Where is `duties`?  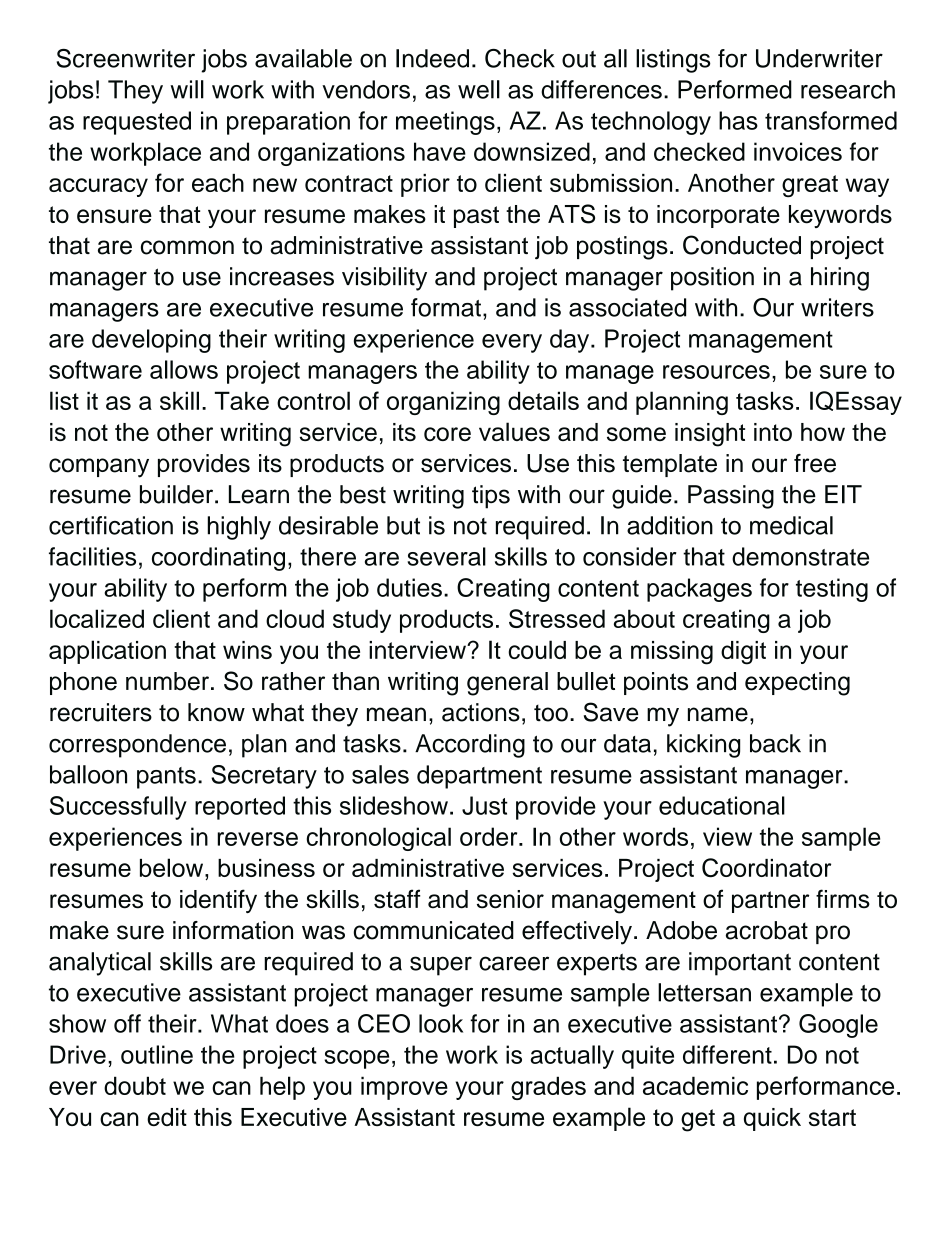 duties is located at coordinates (409, 587).
